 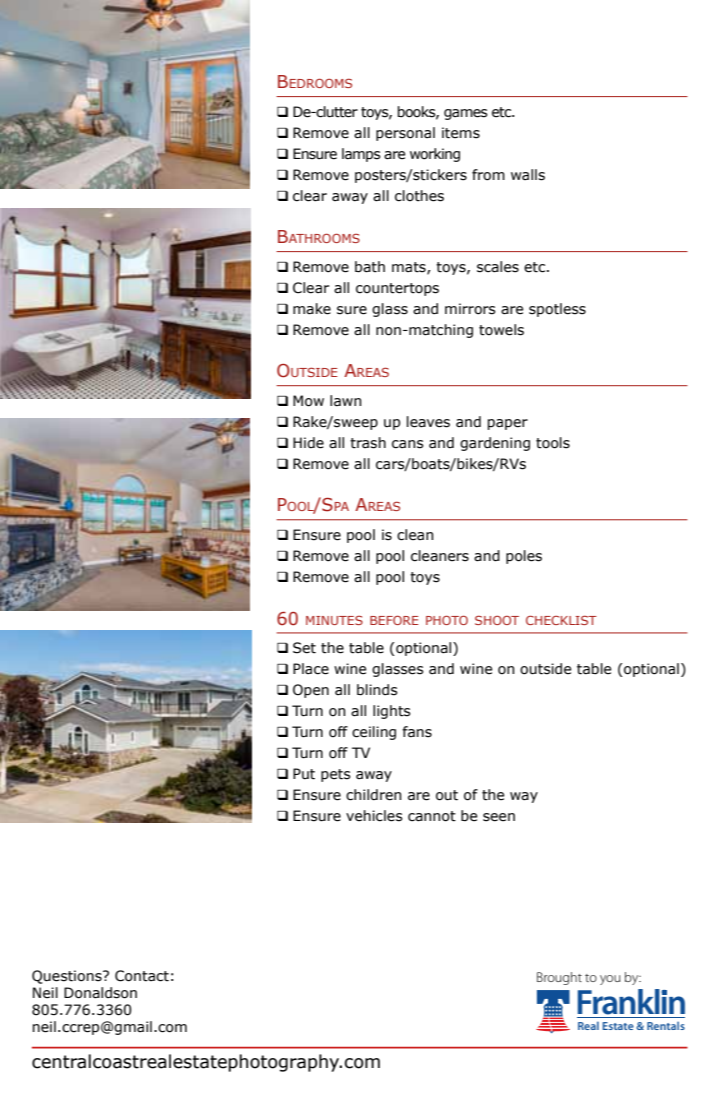 I want to click on lamps, so click(x=361, y=155).
